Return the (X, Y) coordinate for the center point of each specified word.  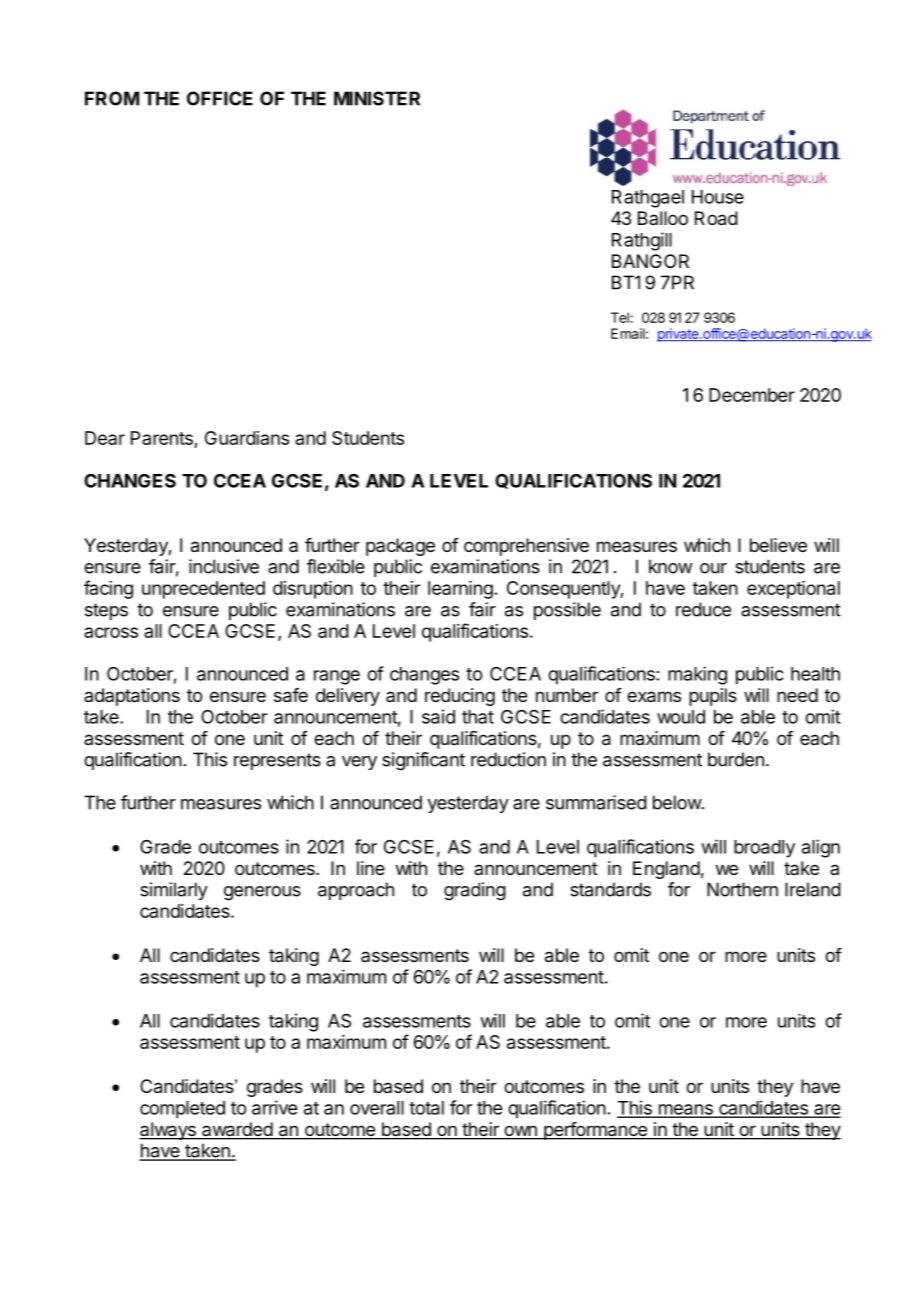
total (426, 1108)
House (718, 197)
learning (460, 590)
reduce (703, 609)
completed (182, 1110)
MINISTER (377, 98)
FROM (112, 98)
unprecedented (203, 590)
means (685, 1110)
